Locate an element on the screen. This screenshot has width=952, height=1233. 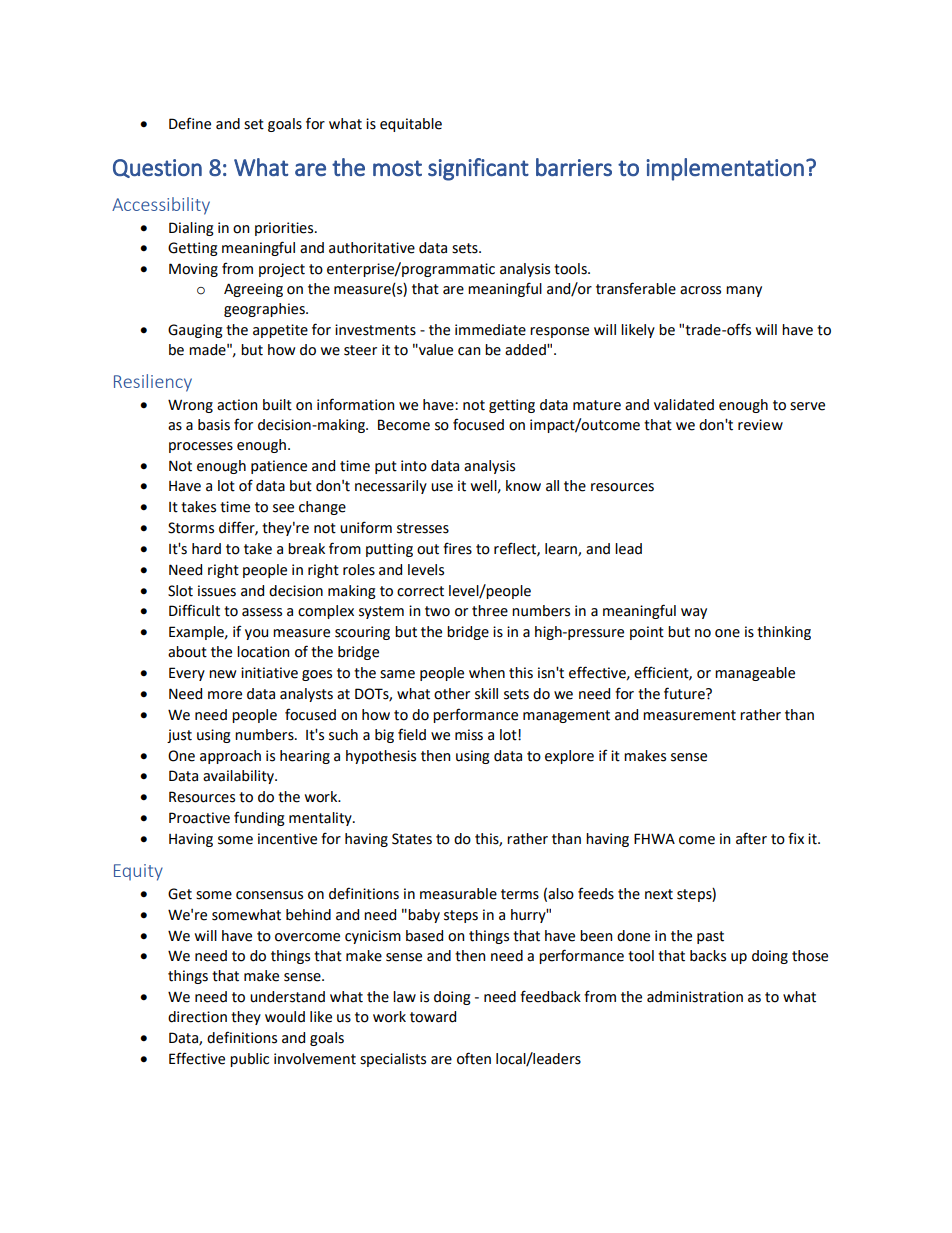
Proactive is located at coordinates (199, 818).
